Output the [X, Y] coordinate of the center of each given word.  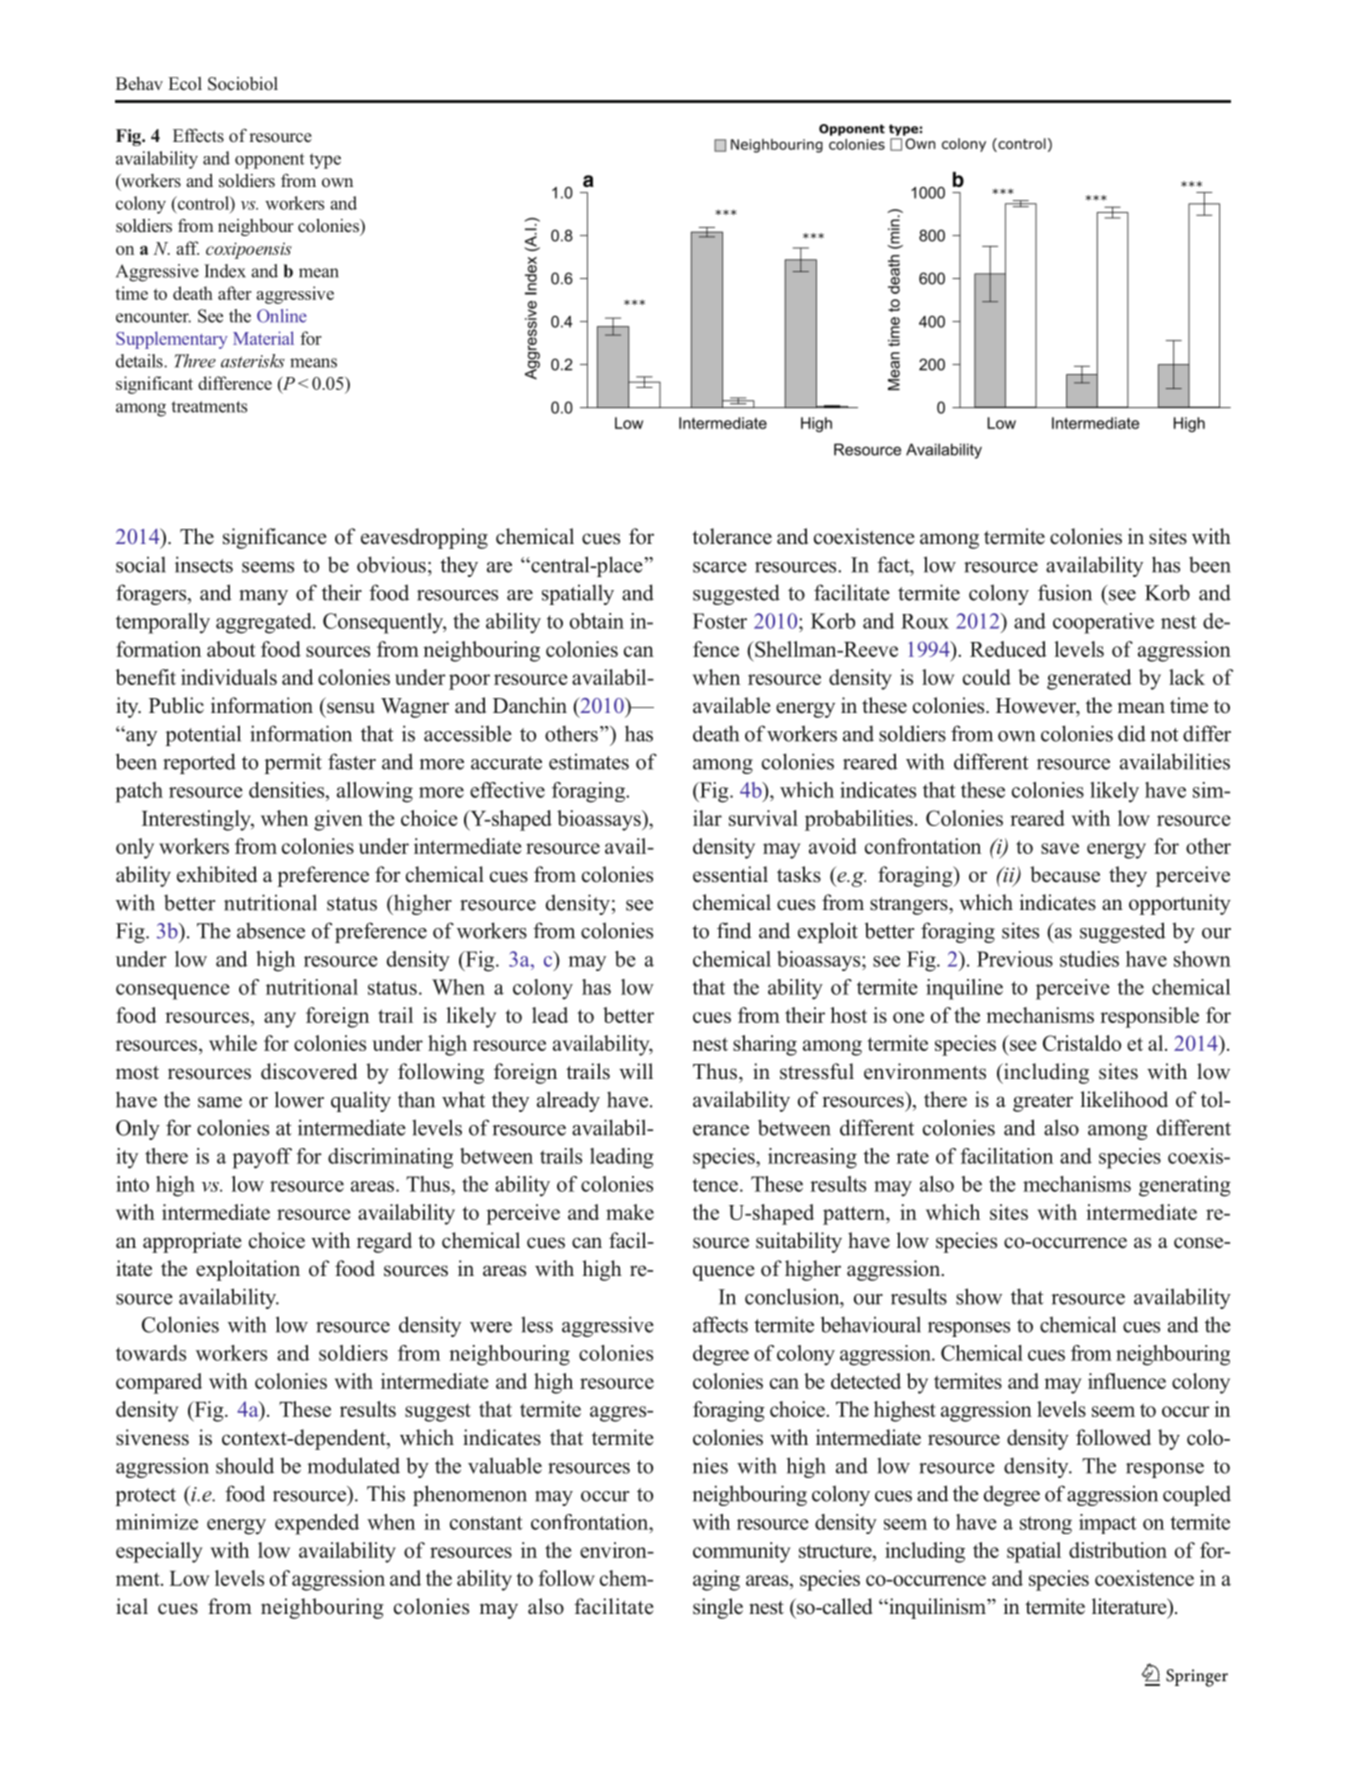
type [325, 161]
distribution [1118, 1550]
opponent [269, 161]
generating [1185, 1186]
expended [317, 1524]
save [1060, 848]
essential [730, 874]
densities [288, 790]
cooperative [1103, 623]
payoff [262, 1158]
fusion [1065, 592]
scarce [720, 567]
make [630, 1212]
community [741, 1552]
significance [275, 538]
